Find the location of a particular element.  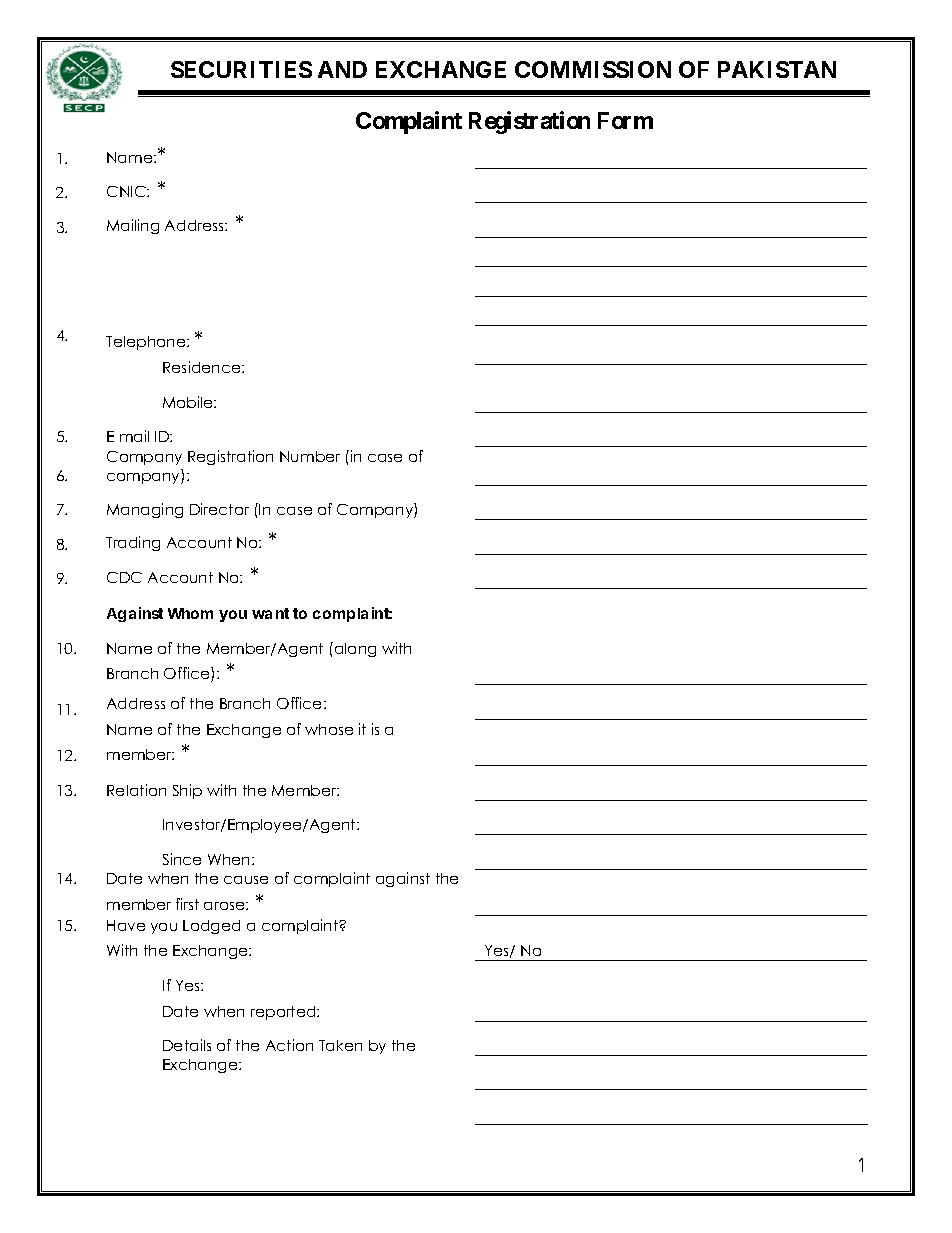

Ship is located at coordinates (187, 791).
